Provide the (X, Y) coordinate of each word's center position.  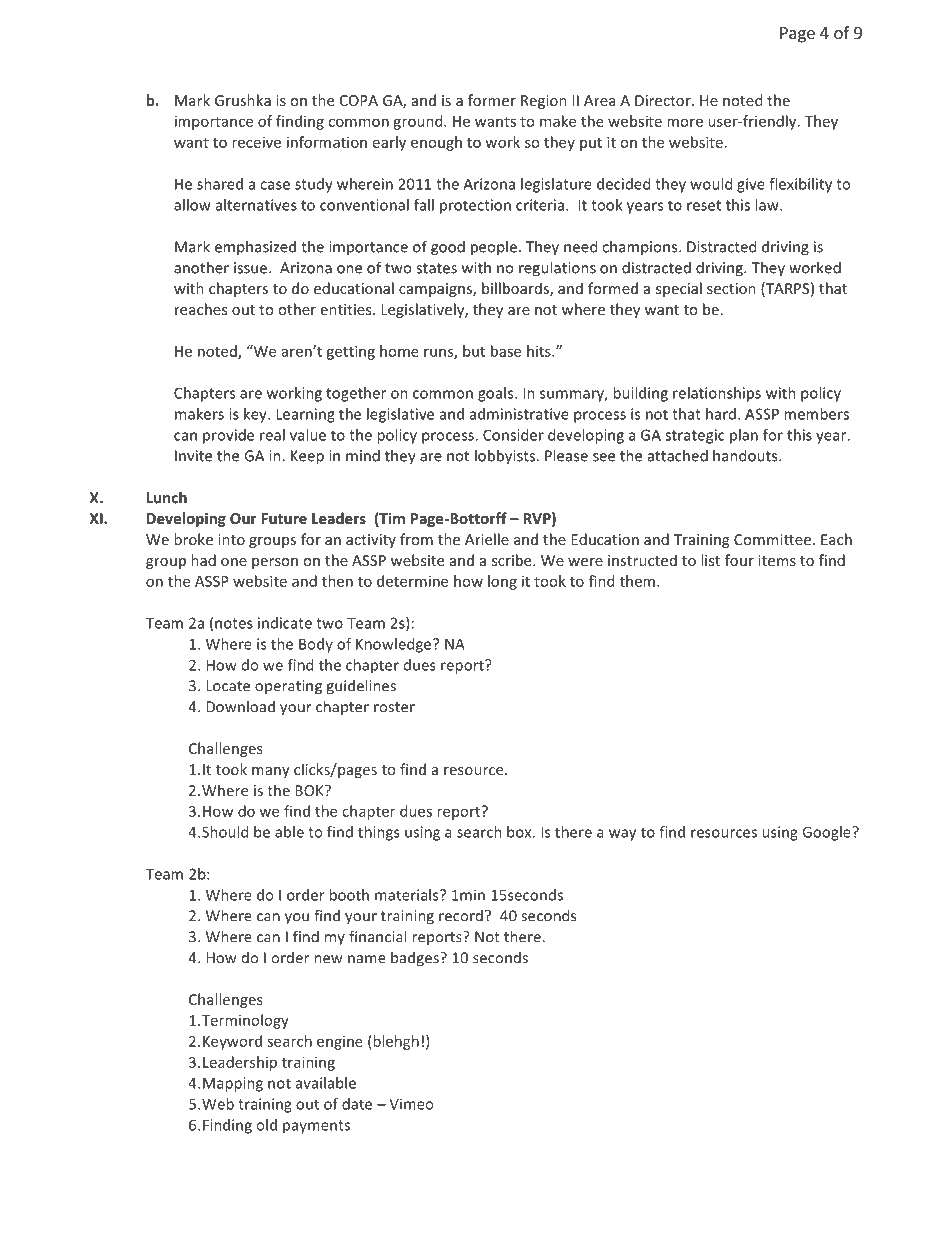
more (685, 122)
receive (256, 142)
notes (234, 623)
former (492, 100)
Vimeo (411, 1104)
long (502, 582)
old (267, 1125)
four (739, 560)
